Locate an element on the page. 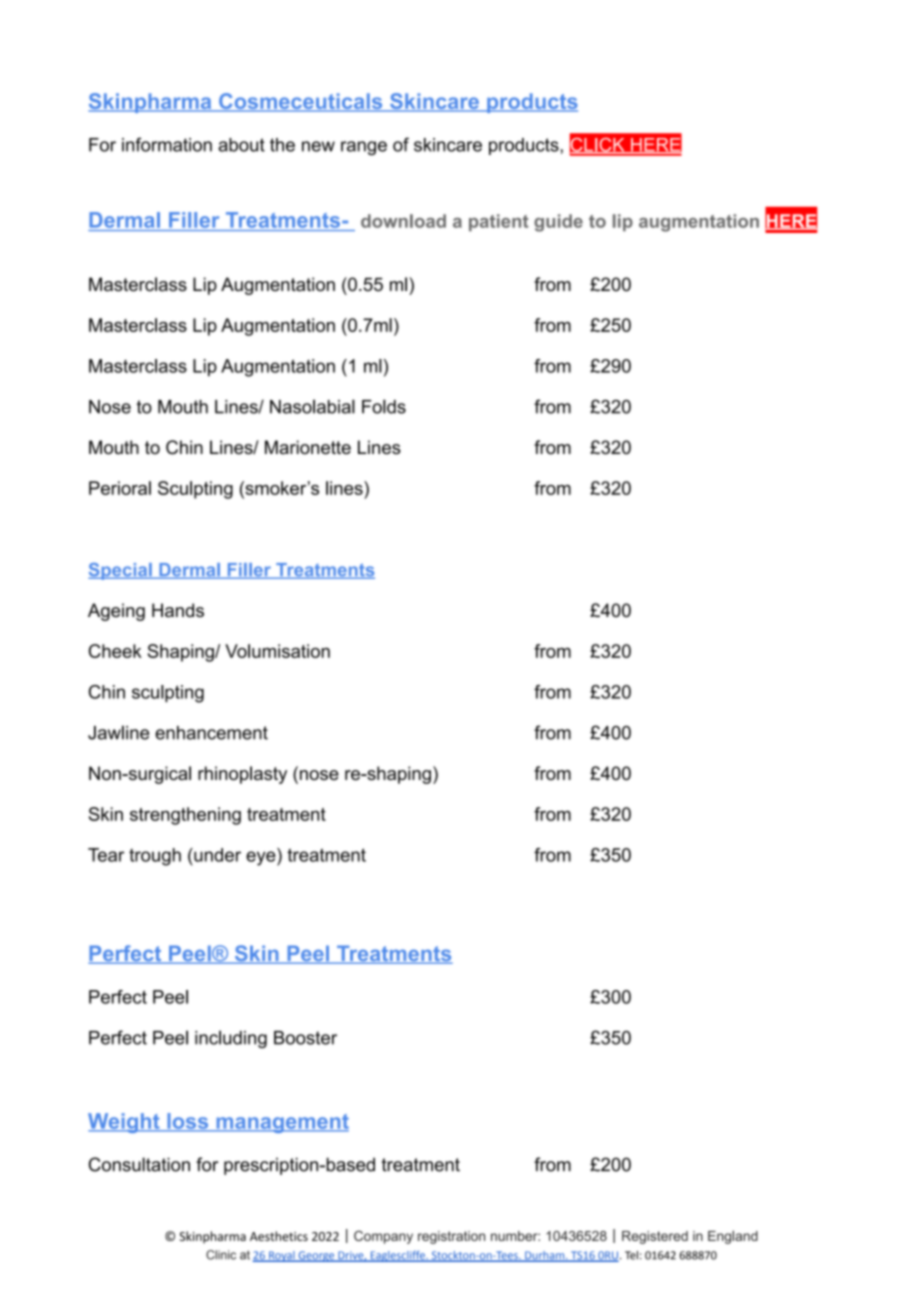 The height and width of the document is (1307, 924). enhancement is located at coordinates (211, 733).
